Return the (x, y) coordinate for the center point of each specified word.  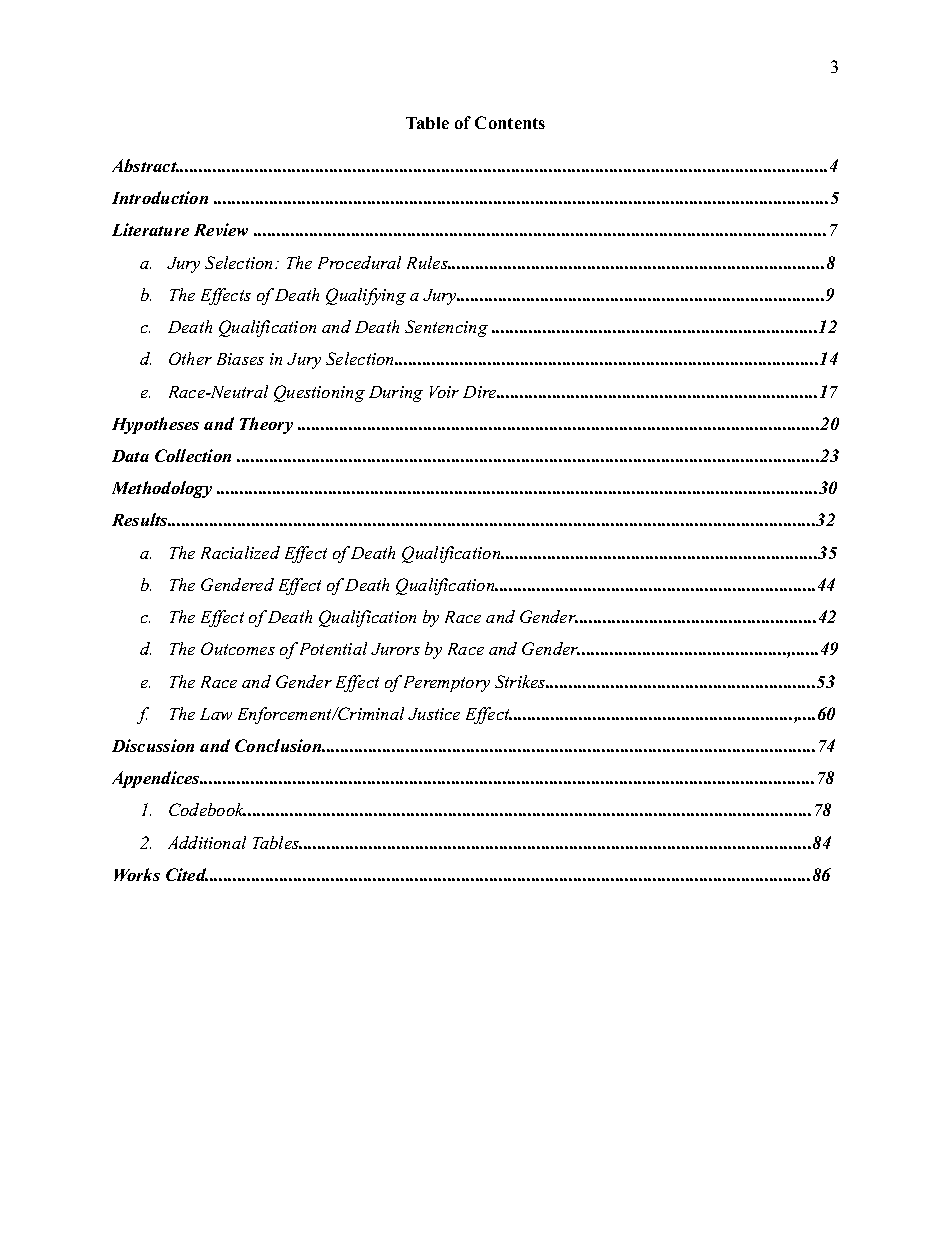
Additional (207, 842)
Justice (434, 714)
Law (216, 714)
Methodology (162, 489)
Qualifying (366, 296)
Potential (333, 648)
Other (190, 358)
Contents (510, 122)
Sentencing (446, 328)
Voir (444, 392)
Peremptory (447, 684)
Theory (266, 425)
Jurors (395, 649)
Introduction (160, 197)
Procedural (359, 262)
